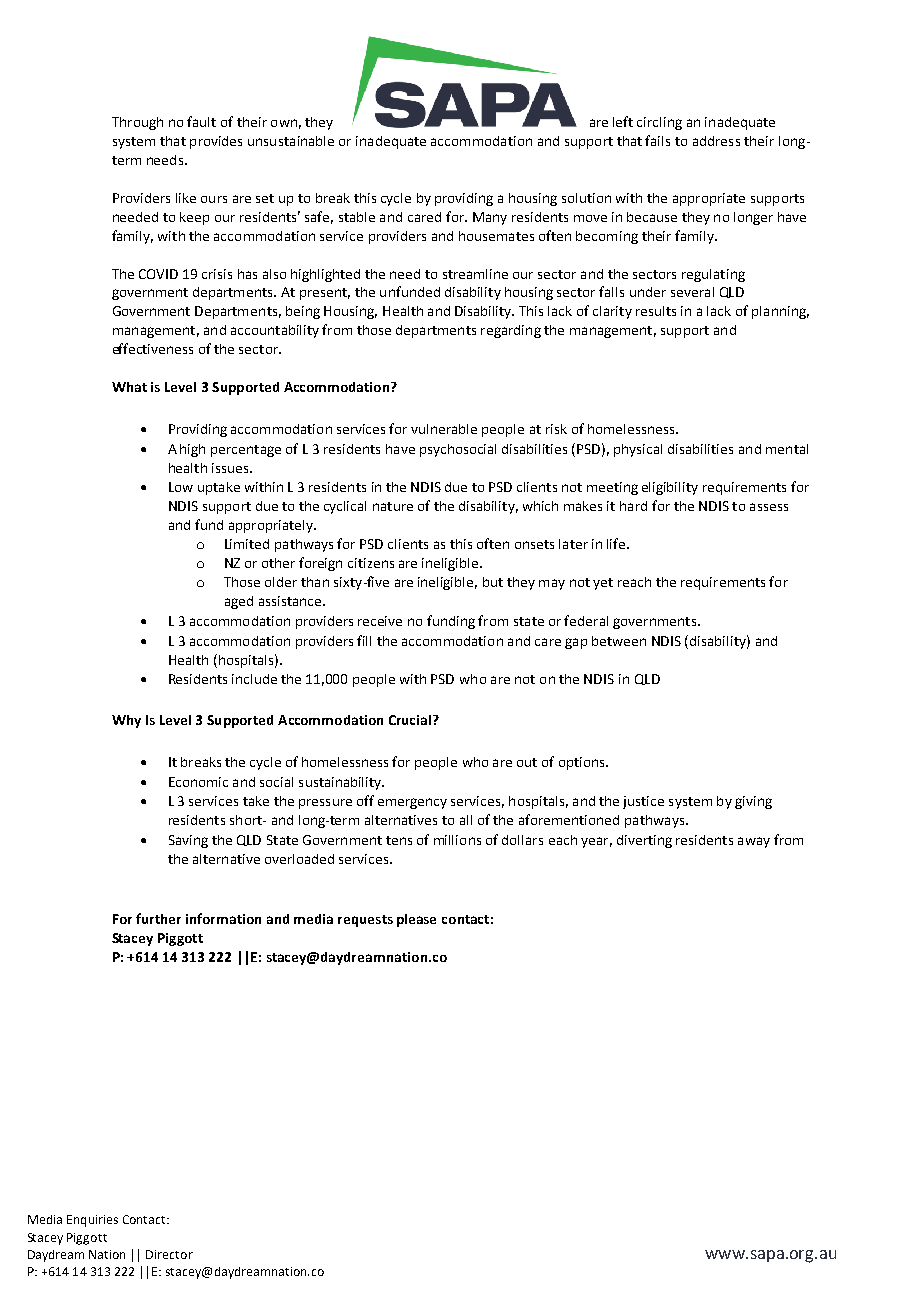 This screenshot has width=924, height=1308. What do you see at coordinates (753, 802) in the screenshot?
I see `giving` at bounding box center [753, 802].
